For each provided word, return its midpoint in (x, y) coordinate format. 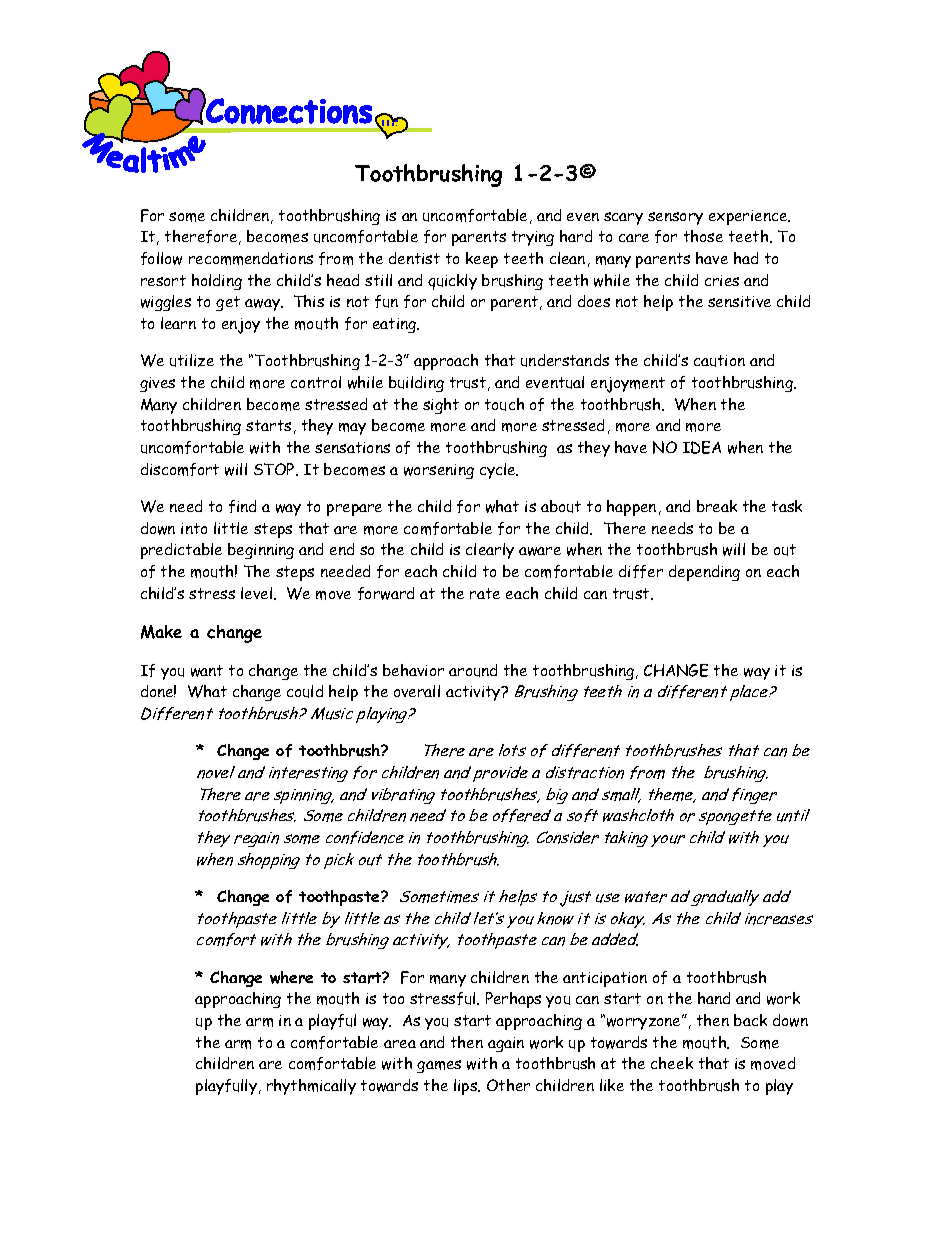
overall (417, 691)
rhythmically (311, 1087)
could (305, 691)
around (473, 670)
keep (482, 260)
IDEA (702, 447)
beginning (261, 551)
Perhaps (513, 1000)
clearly (490, 551)
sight (441, 406)
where (291, 977)
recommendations (251, 258)
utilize (192, 360)
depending (704, 573)
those (703, 236)
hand (714, 998)
